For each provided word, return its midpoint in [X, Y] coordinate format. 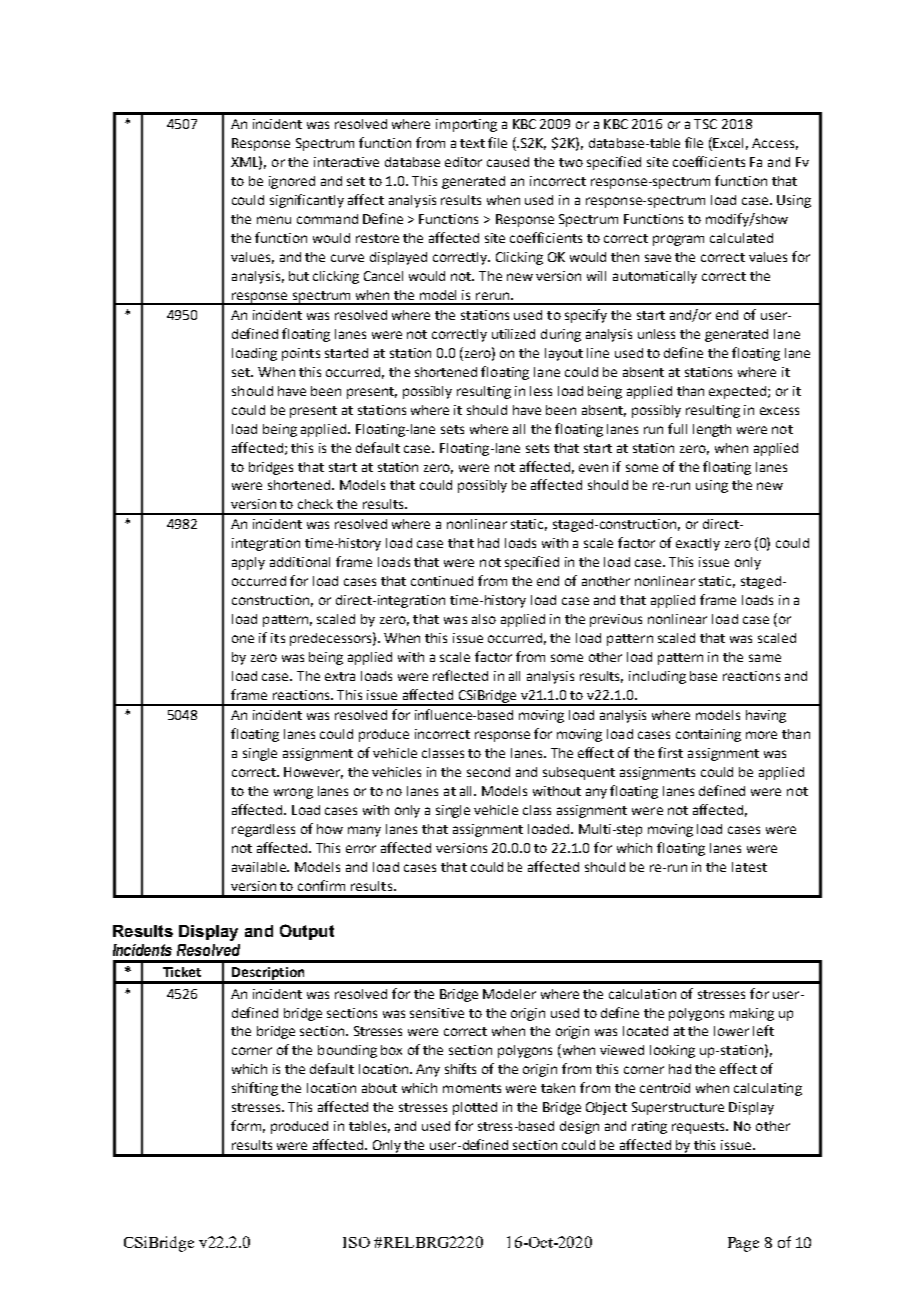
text [472, 143]
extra [340, 676]
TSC [705, 124]
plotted [475, 1108]
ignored [292, 182]
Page [743, 1244]
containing [708, 735]
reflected [460, 675]
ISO [356, 1242]
